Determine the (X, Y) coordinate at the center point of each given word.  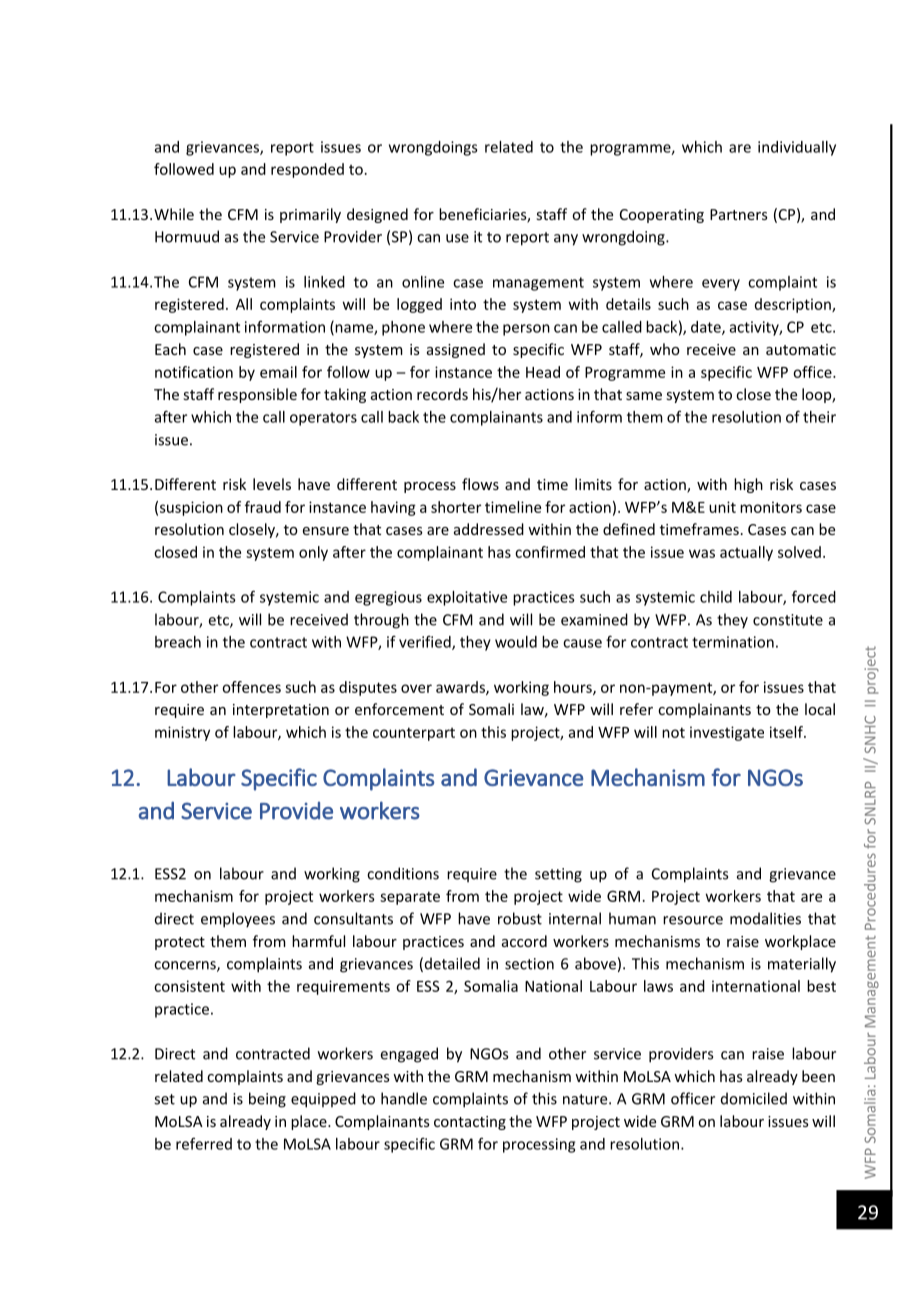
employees (238, 920)
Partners (739, 214)
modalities (765, 918)
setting (558, 875)
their (819, 417)
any (566, 240)
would (516, 642)
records (442, 394)
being (267, 1100)
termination (733, 642)
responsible (257, 395)
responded (307, 170)
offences (251, 687)
